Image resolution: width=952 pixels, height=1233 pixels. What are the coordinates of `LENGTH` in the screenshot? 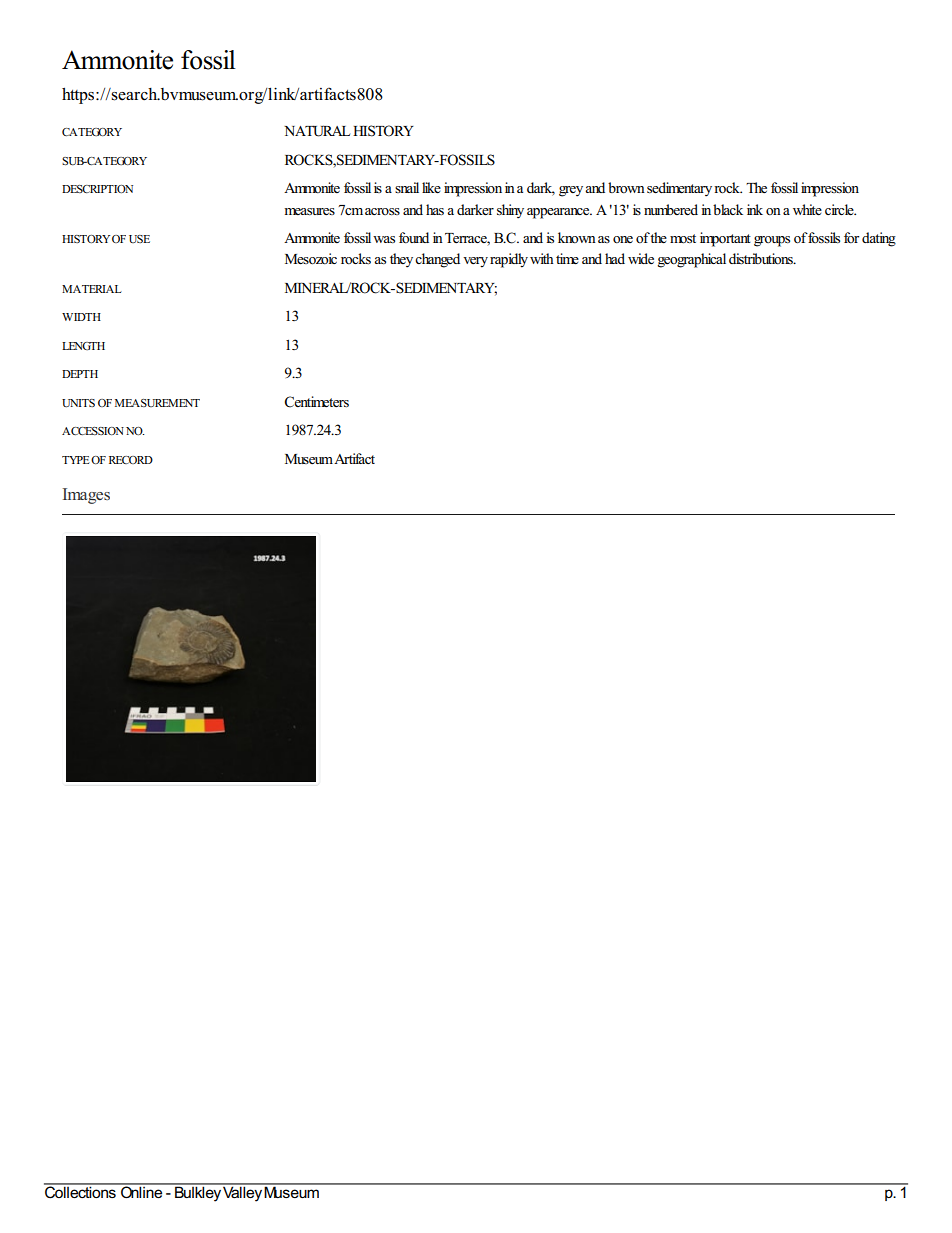 It's located at (83, 346).
